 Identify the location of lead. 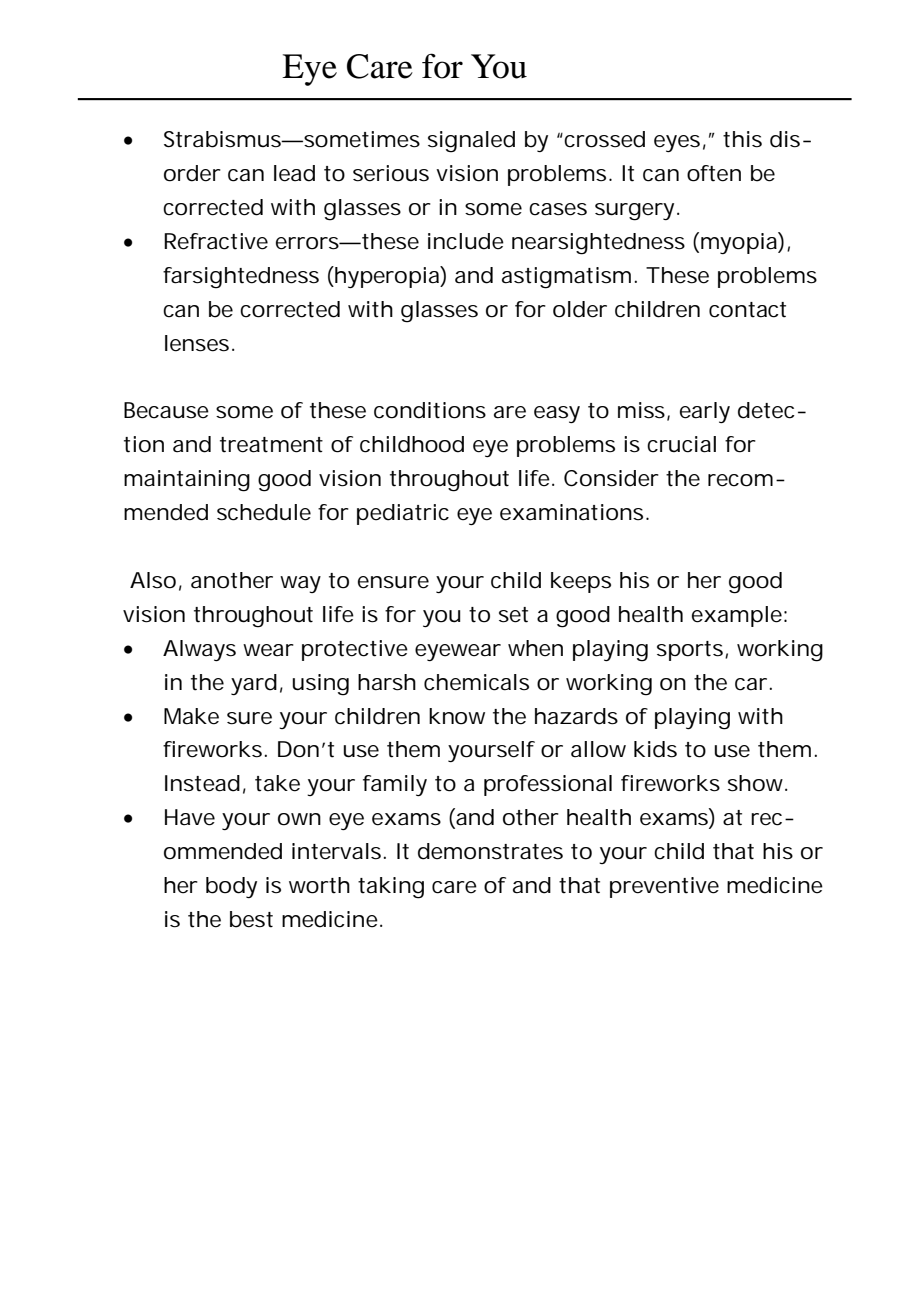
(294, 173).
